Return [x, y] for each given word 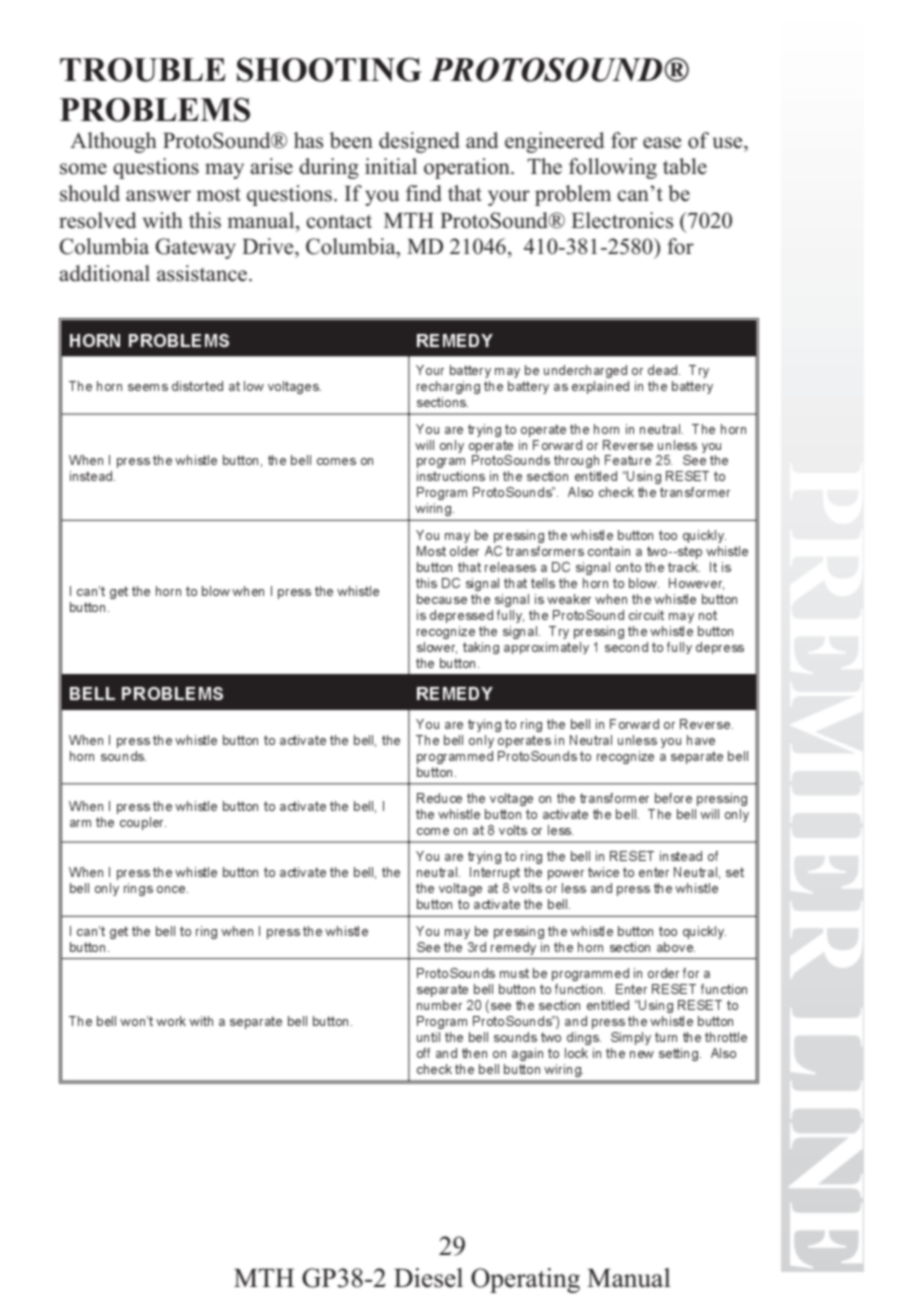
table [685, 166]
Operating [525, 1280]
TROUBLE [143, 70]
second [626, 647]
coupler [143, 823]
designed [419, 142]
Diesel [428, 1278]
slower [437, 648]
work [171, 1021]
